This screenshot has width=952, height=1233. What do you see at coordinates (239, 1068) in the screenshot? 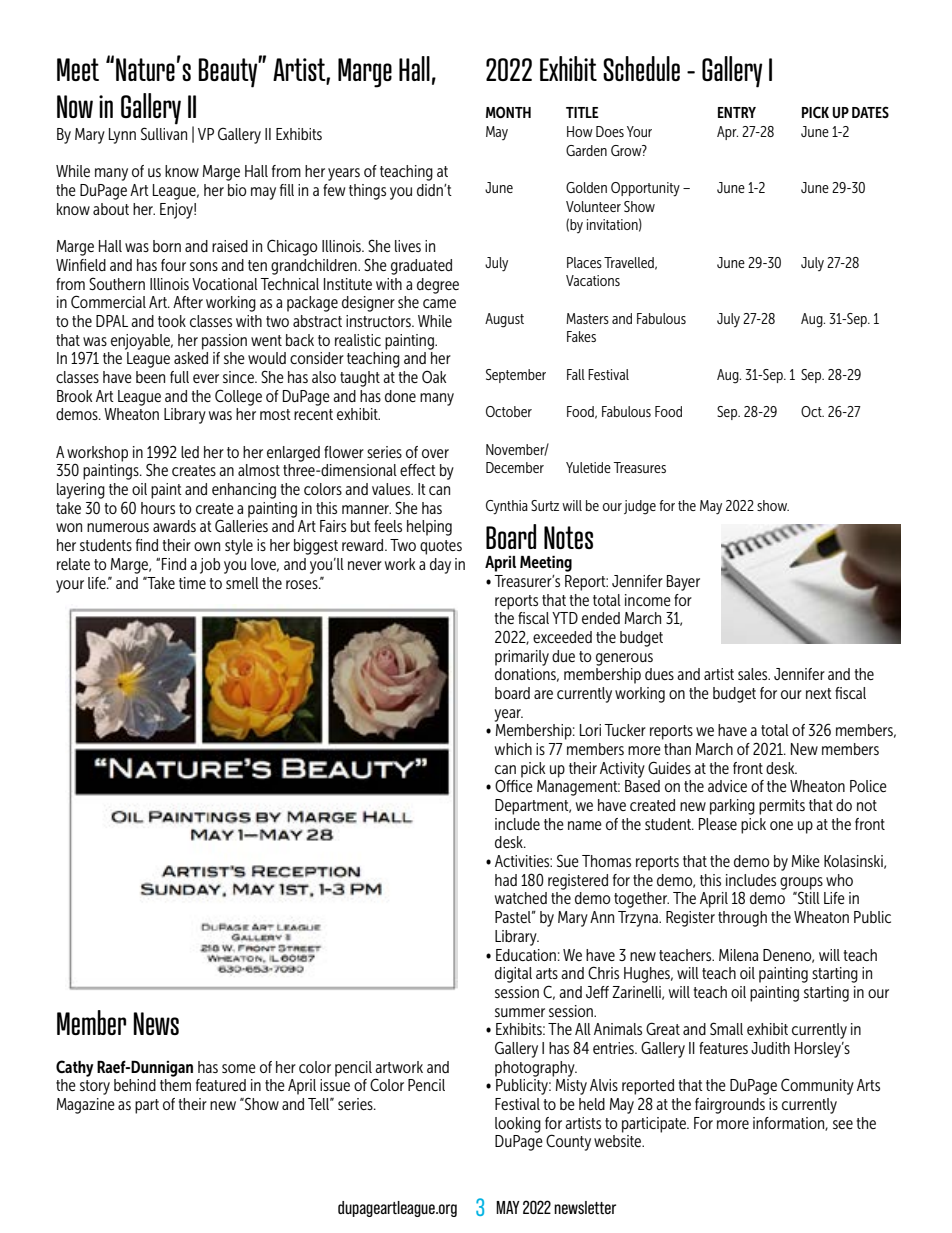
I see `some` at bounding box center [239, 1068].
